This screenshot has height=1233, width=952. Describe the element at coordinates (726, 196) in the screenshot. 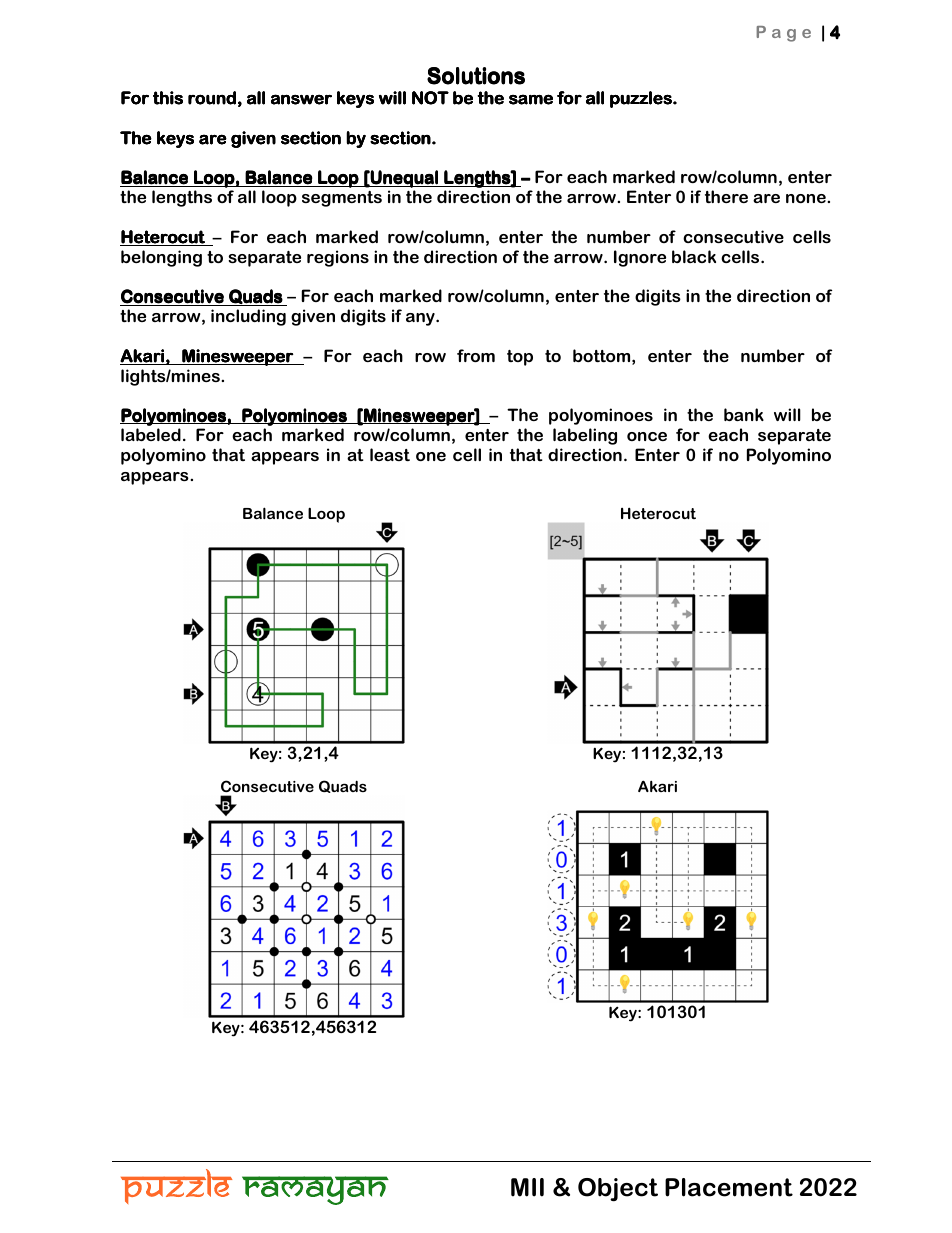

I see `there` at that location.
